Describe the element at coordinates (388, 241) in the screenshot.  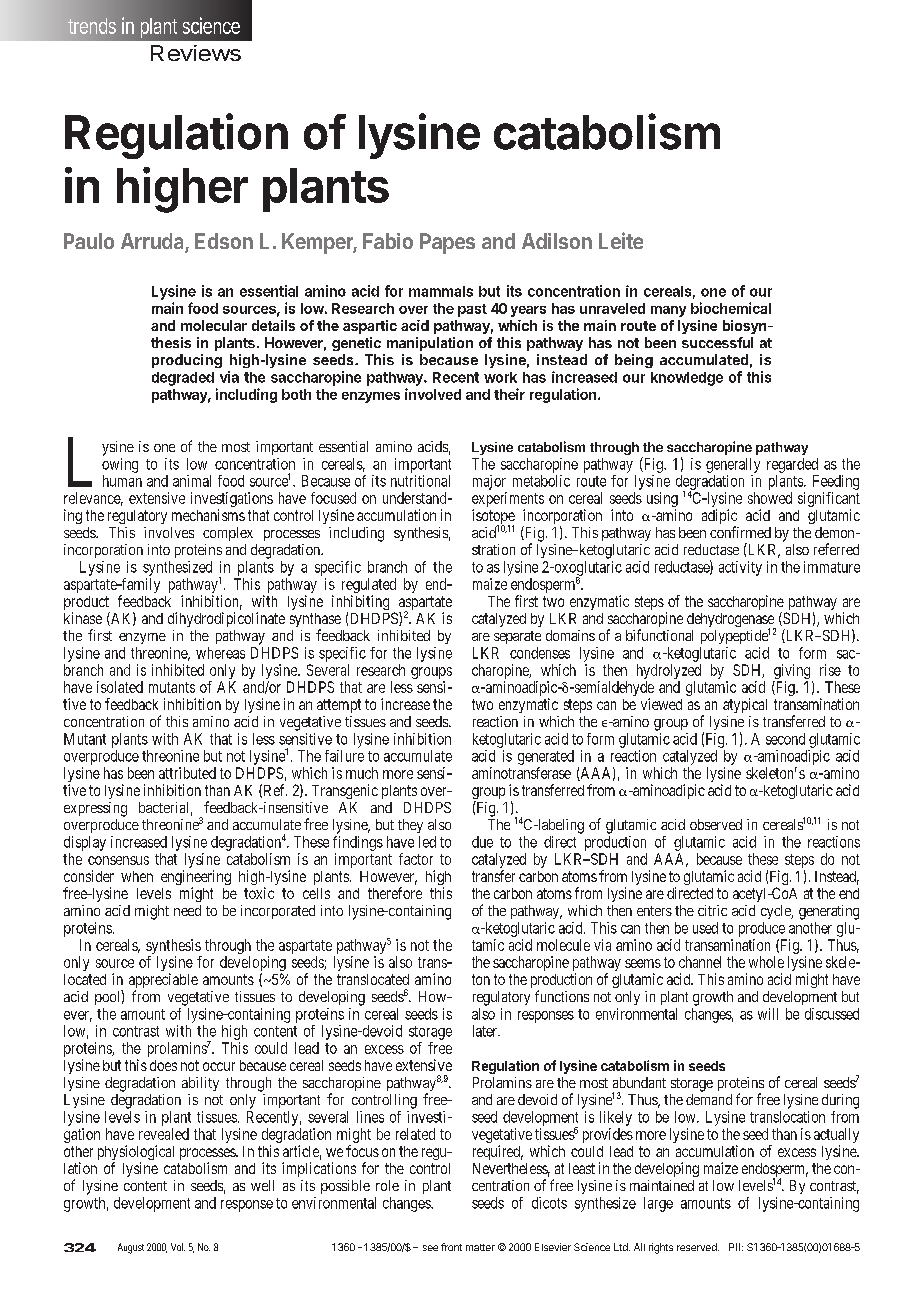
I see `Fabio` at that location.
